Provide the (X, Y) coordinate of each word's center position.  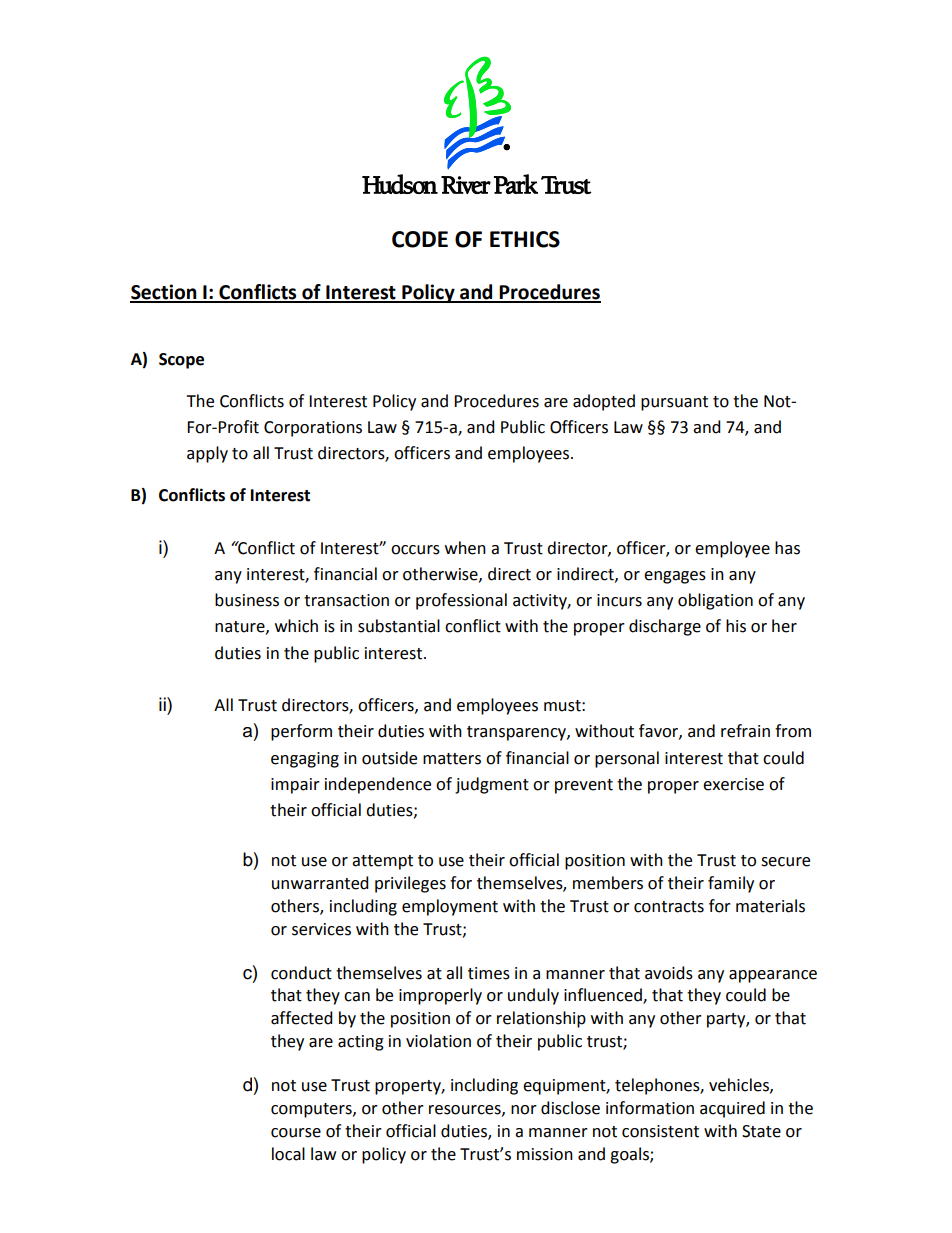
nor (524, 1110)
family (731, 884)
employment (450, 907)
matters (452, 759)
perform (301, 732)
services (321, 929)
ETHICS (525, 239)
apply (207, 454)
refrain (745, 731)
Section (164, 293)
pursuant (674, 403)
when (465, 548)
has (787, 548)
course (296, 1133)
